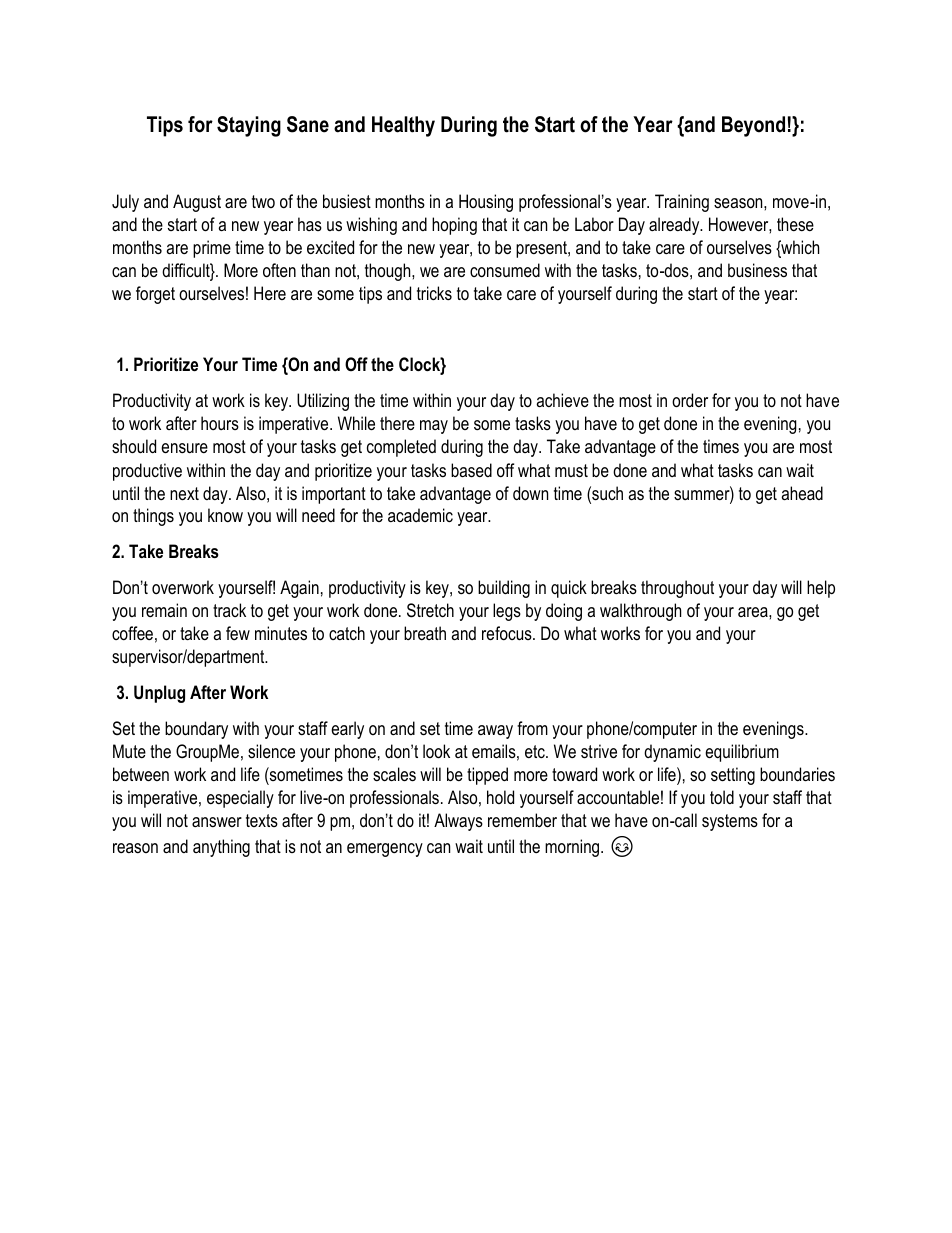 This screenshot has height=1233, width=952. I want to click on area, so click(754, 612).
